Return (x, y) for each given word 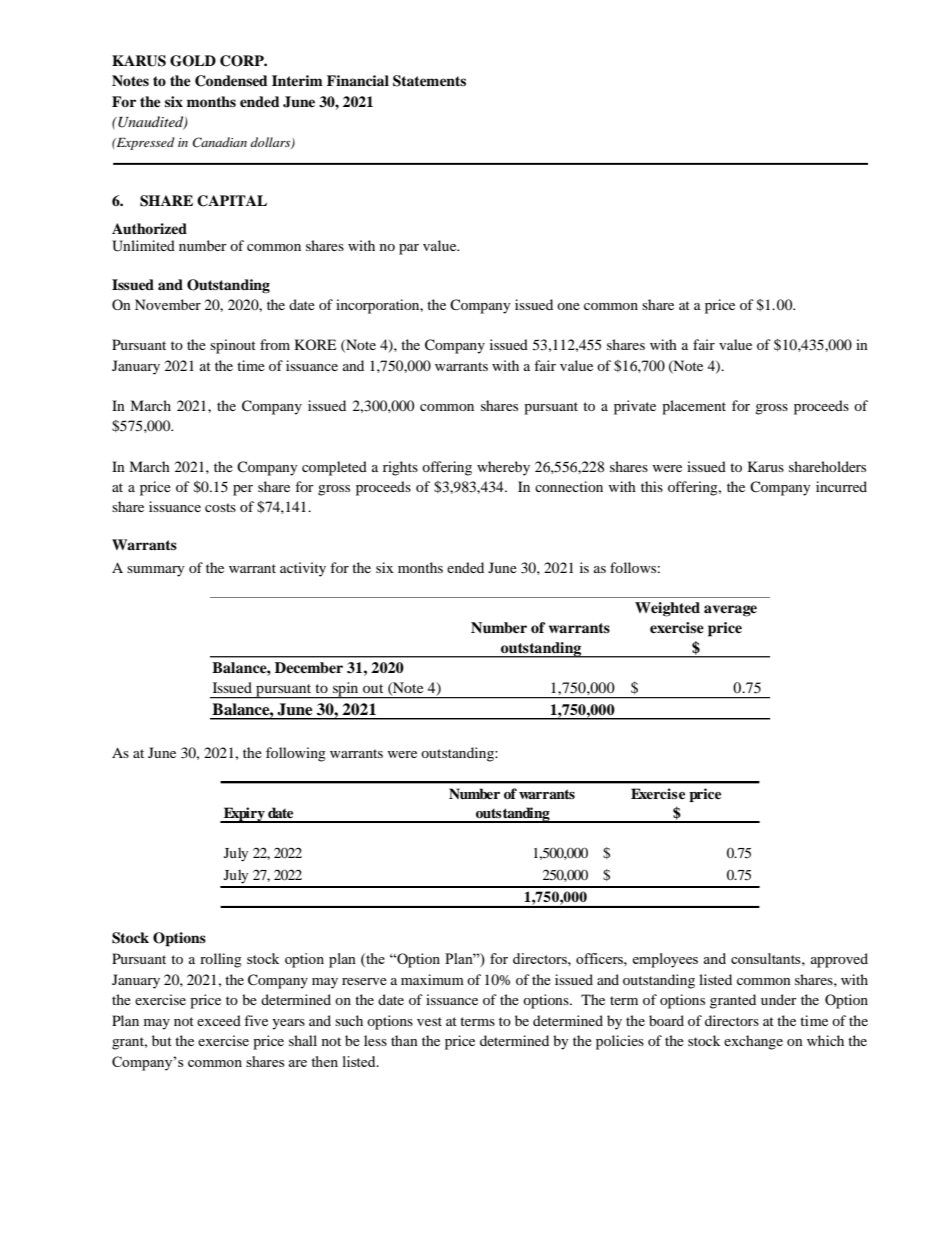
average (730, 611)
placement (694, 407)
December (309, 668)
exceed (219, 1020)
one (568, 306)
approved (839, 960)
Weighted (667, 609)
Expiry (244, 815)
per (243, 490)
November (168, 304)
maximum (432, 979)
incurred (841, 486)
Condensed (231, 81)
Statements (429, 81)
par (409, 249)
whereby (503, 468)
